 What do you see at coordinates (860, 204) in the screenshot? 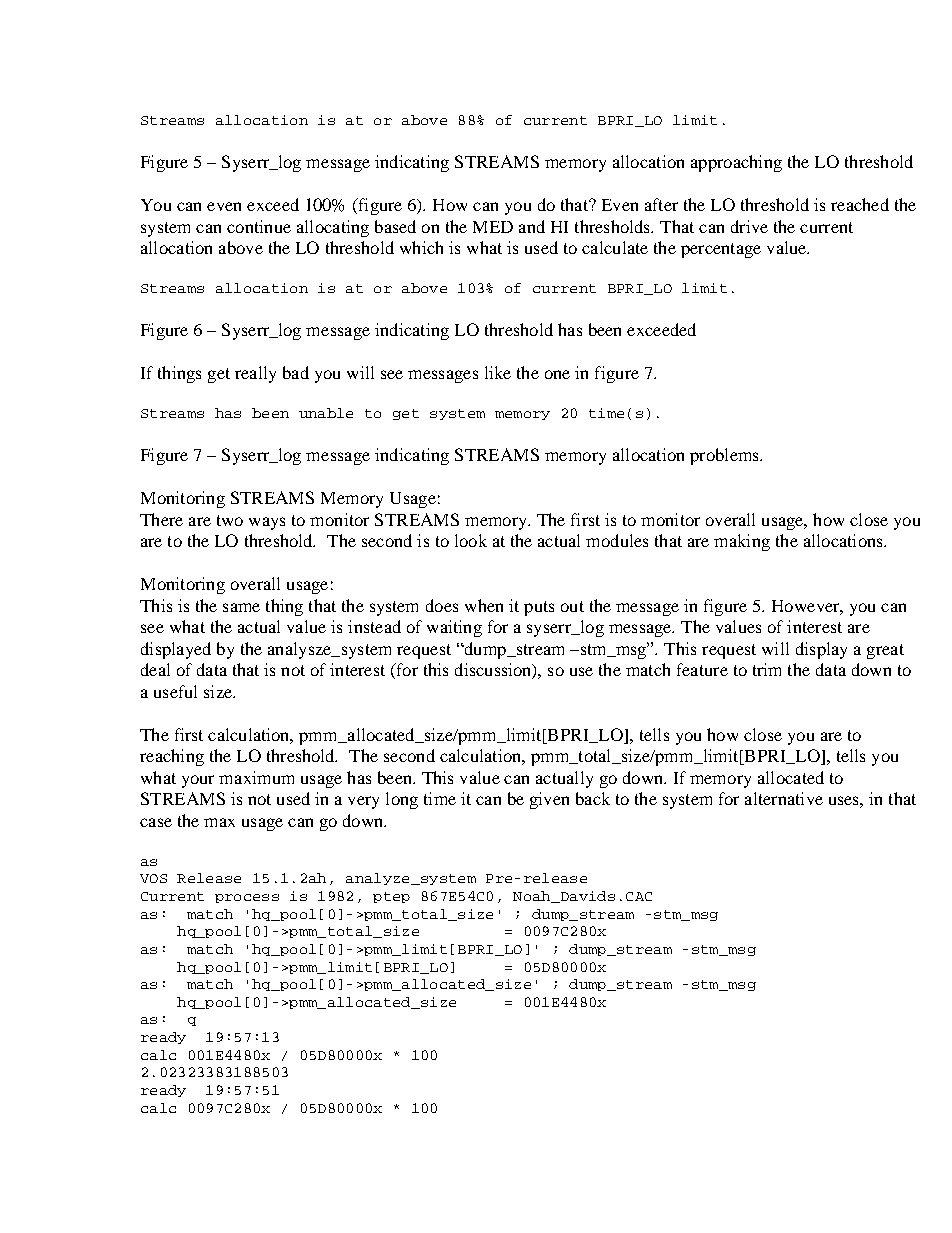
I see `reached` at bounding box center [860, 204].
